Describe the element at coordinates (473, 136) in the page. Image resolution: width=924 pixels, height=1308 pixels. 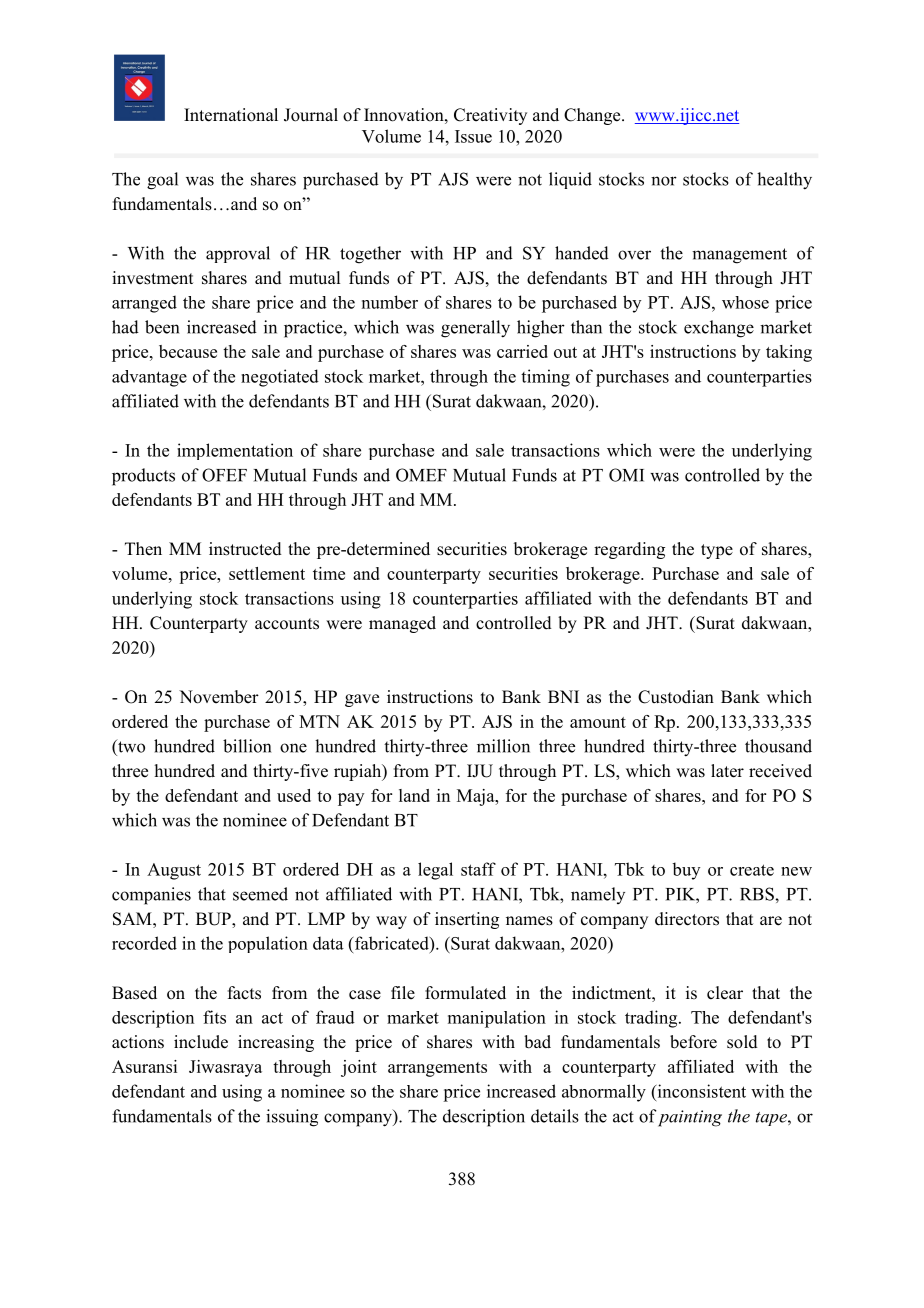
I see `Issue` at that location.
